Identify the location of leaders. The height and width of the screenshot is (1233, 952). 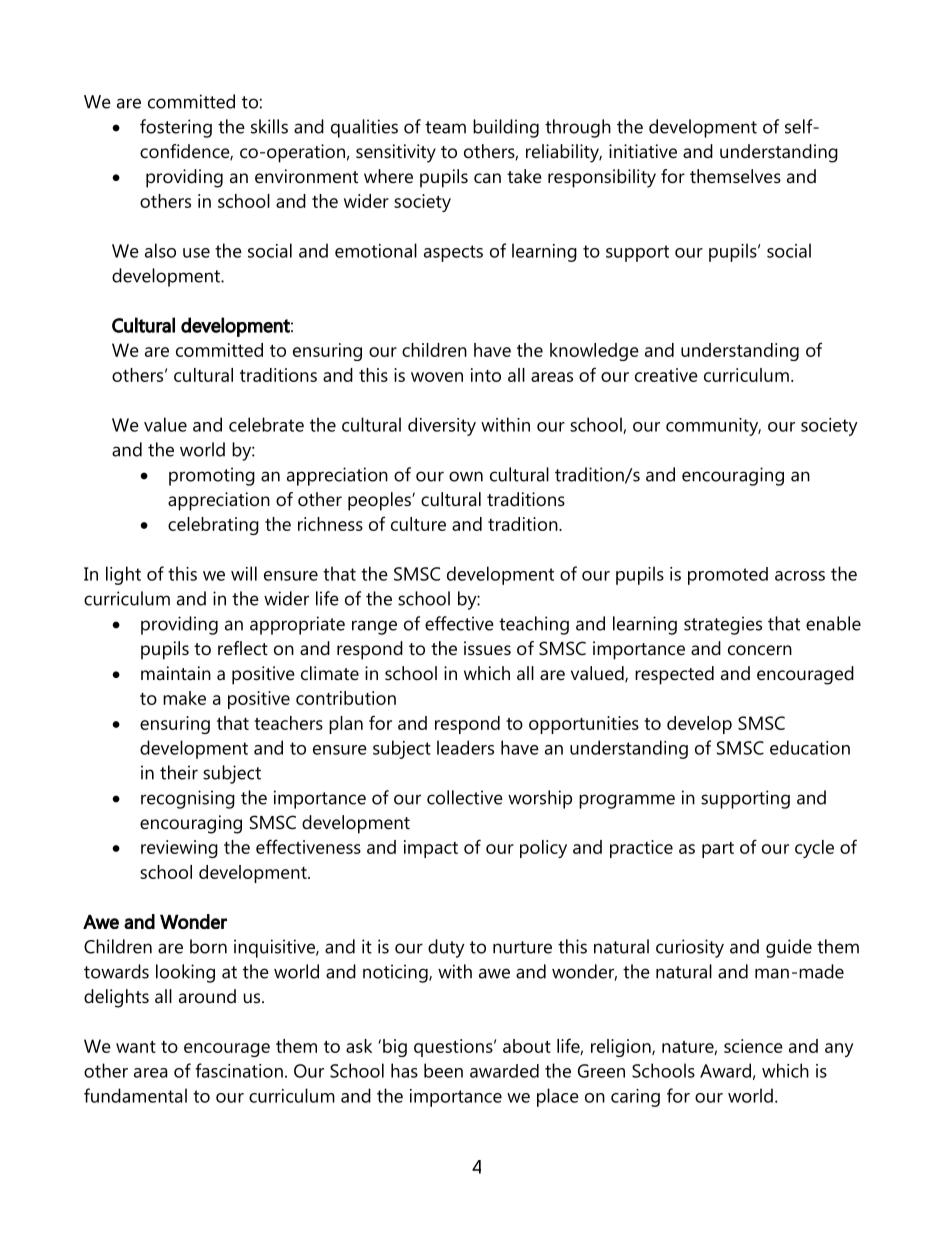
(465, 747).
